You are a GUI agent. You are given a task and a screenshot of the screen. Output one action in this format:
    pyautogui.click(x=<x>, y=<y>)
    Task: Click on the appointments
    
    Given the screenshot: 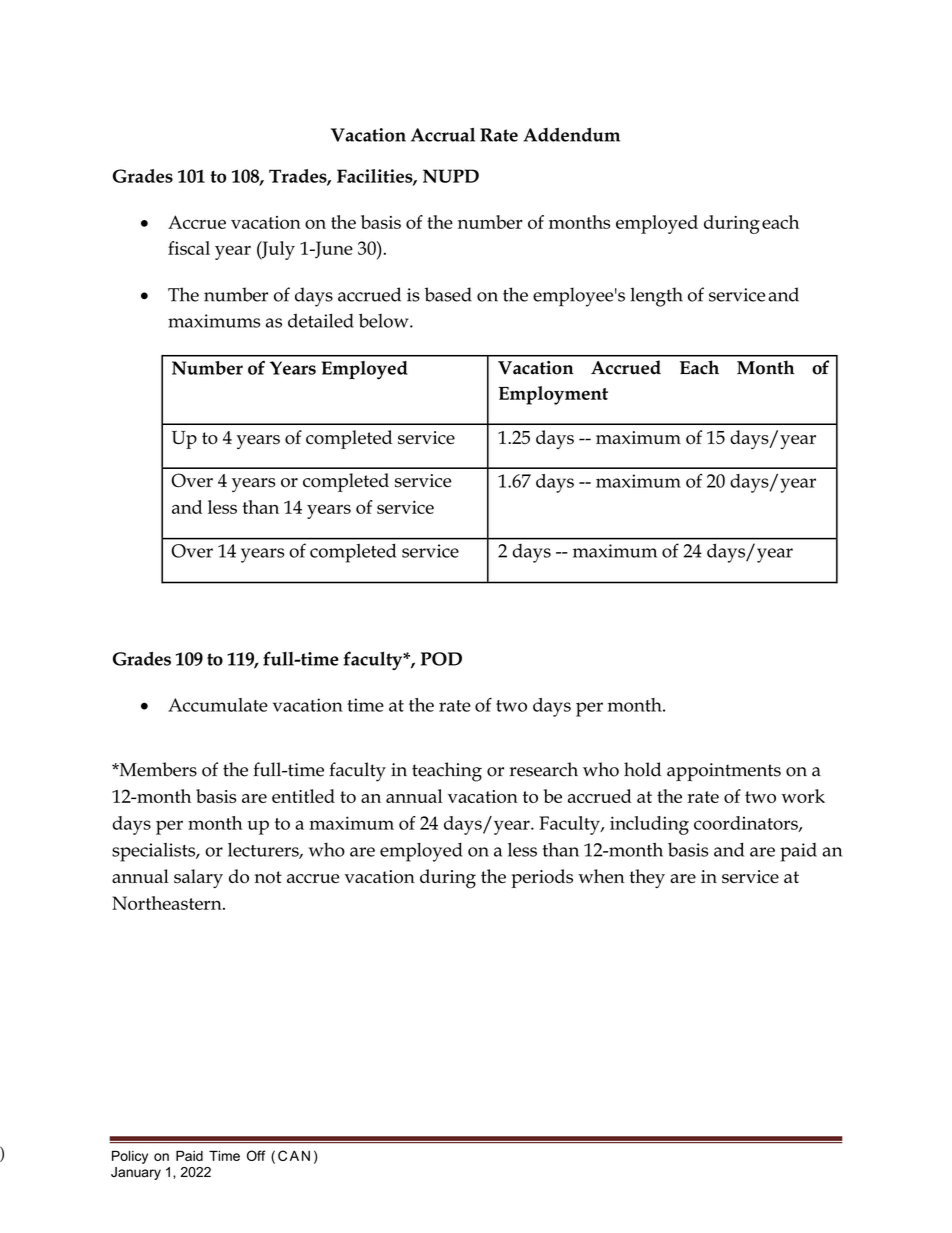 What is the action you would take?
    pyautogui.click(x=724, y=772)
